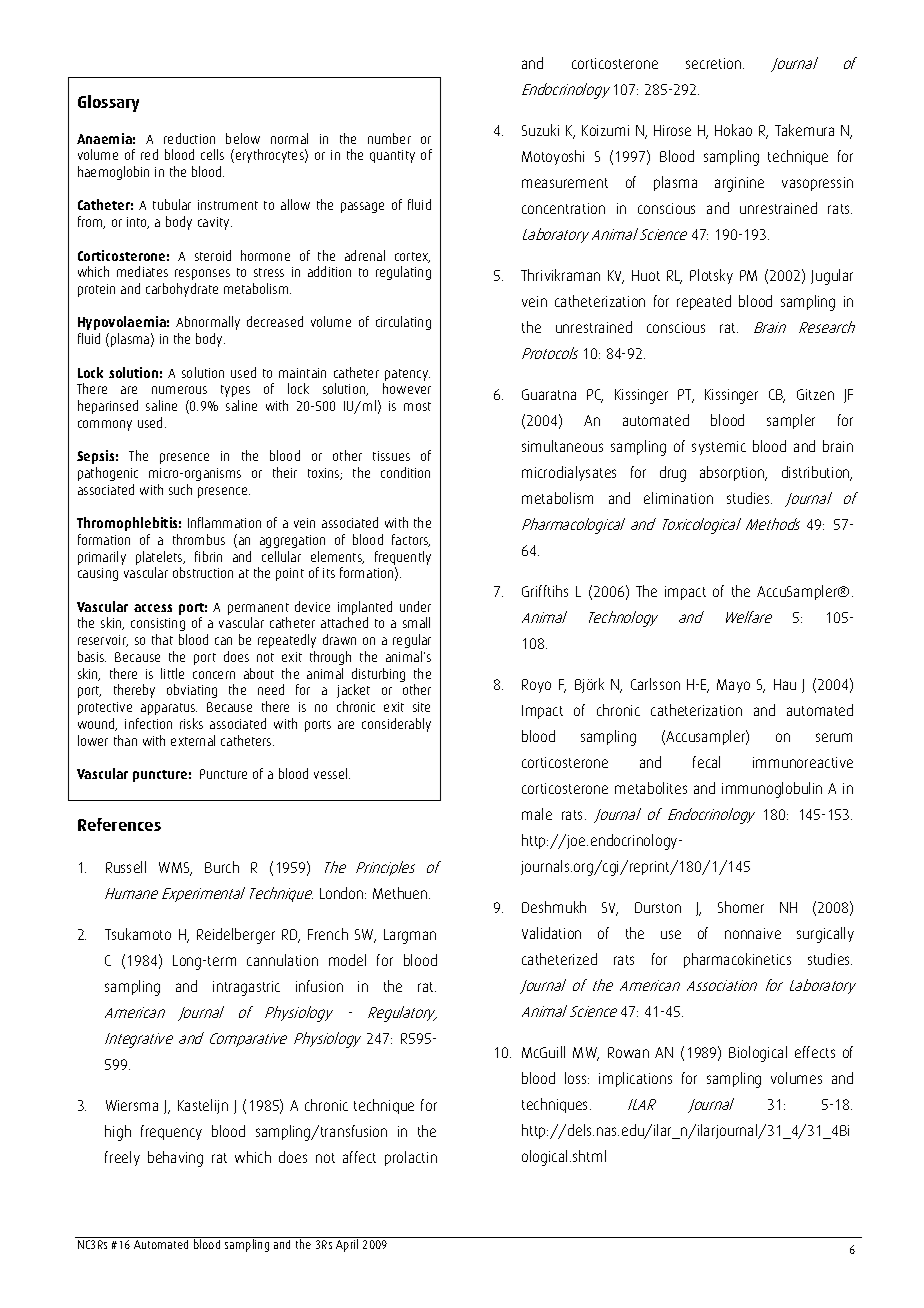 The width and height of the image is (924, 1308). What do you see at coordinates (189, 138) in the image?
I see `reduction` at bounding box center [189, 138].
